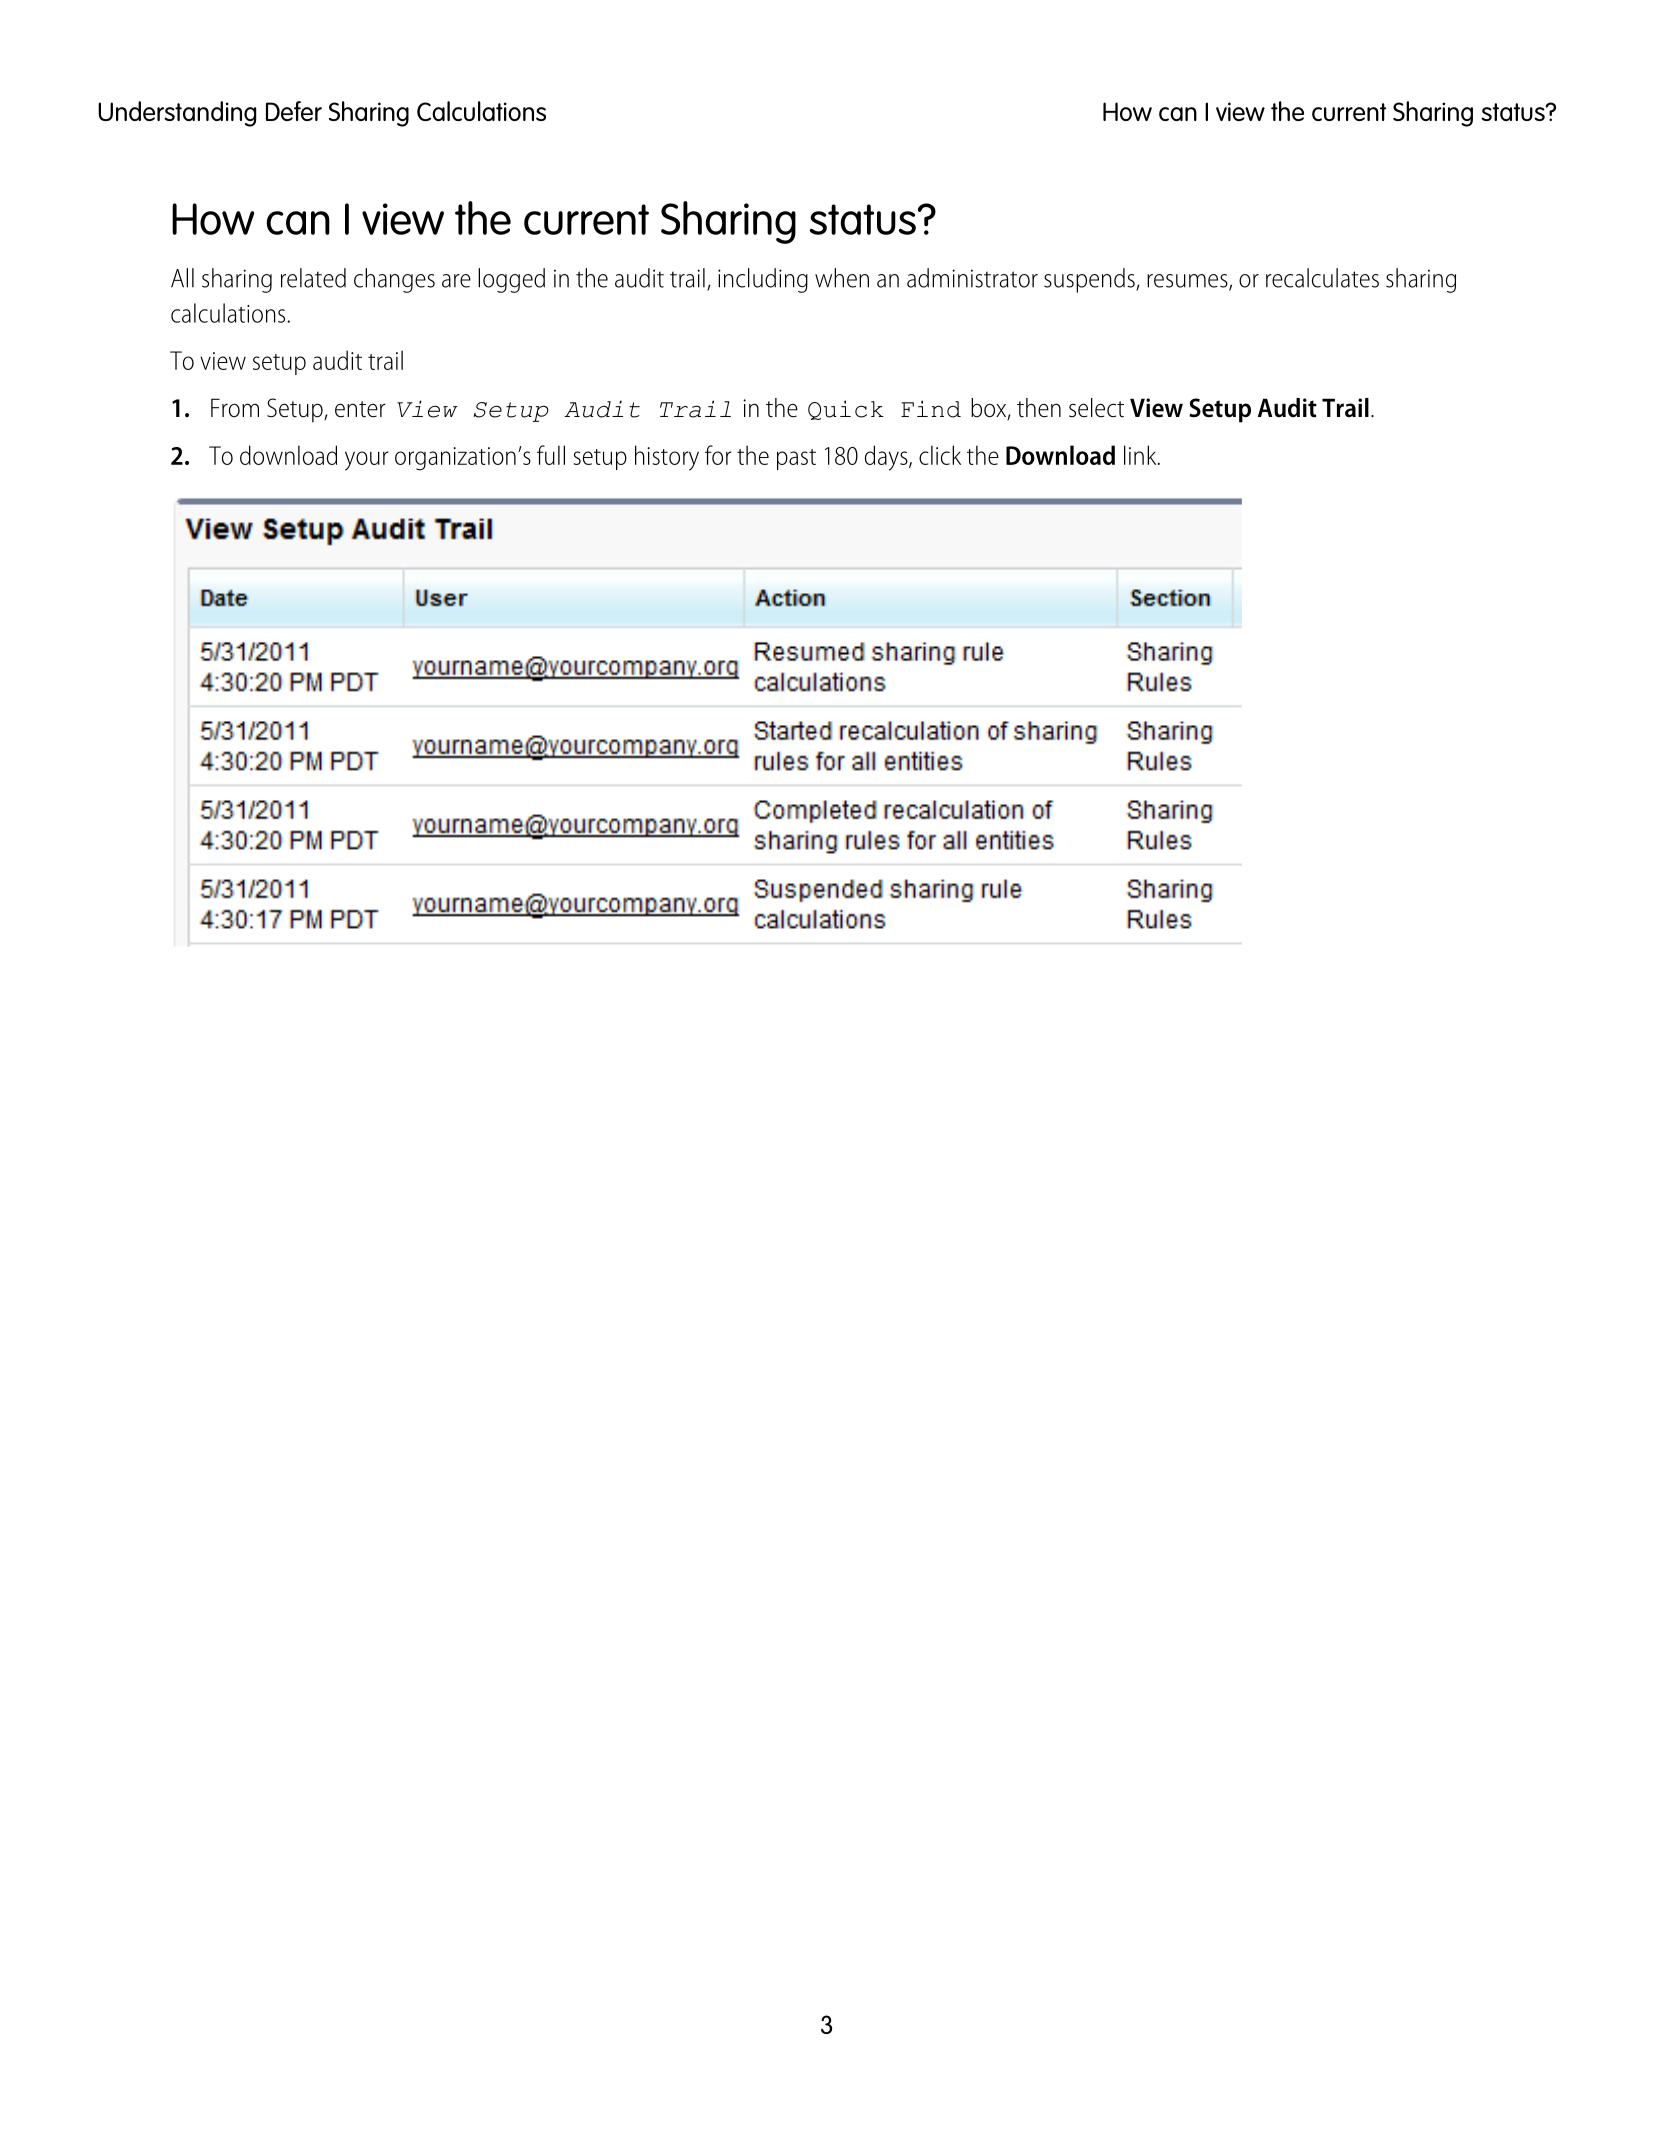 Image resolution: width=1654 pixels, height=2141 pixels. Describe the element at coordinates (763, 280) in the screenshot. I see `including` at that location.
